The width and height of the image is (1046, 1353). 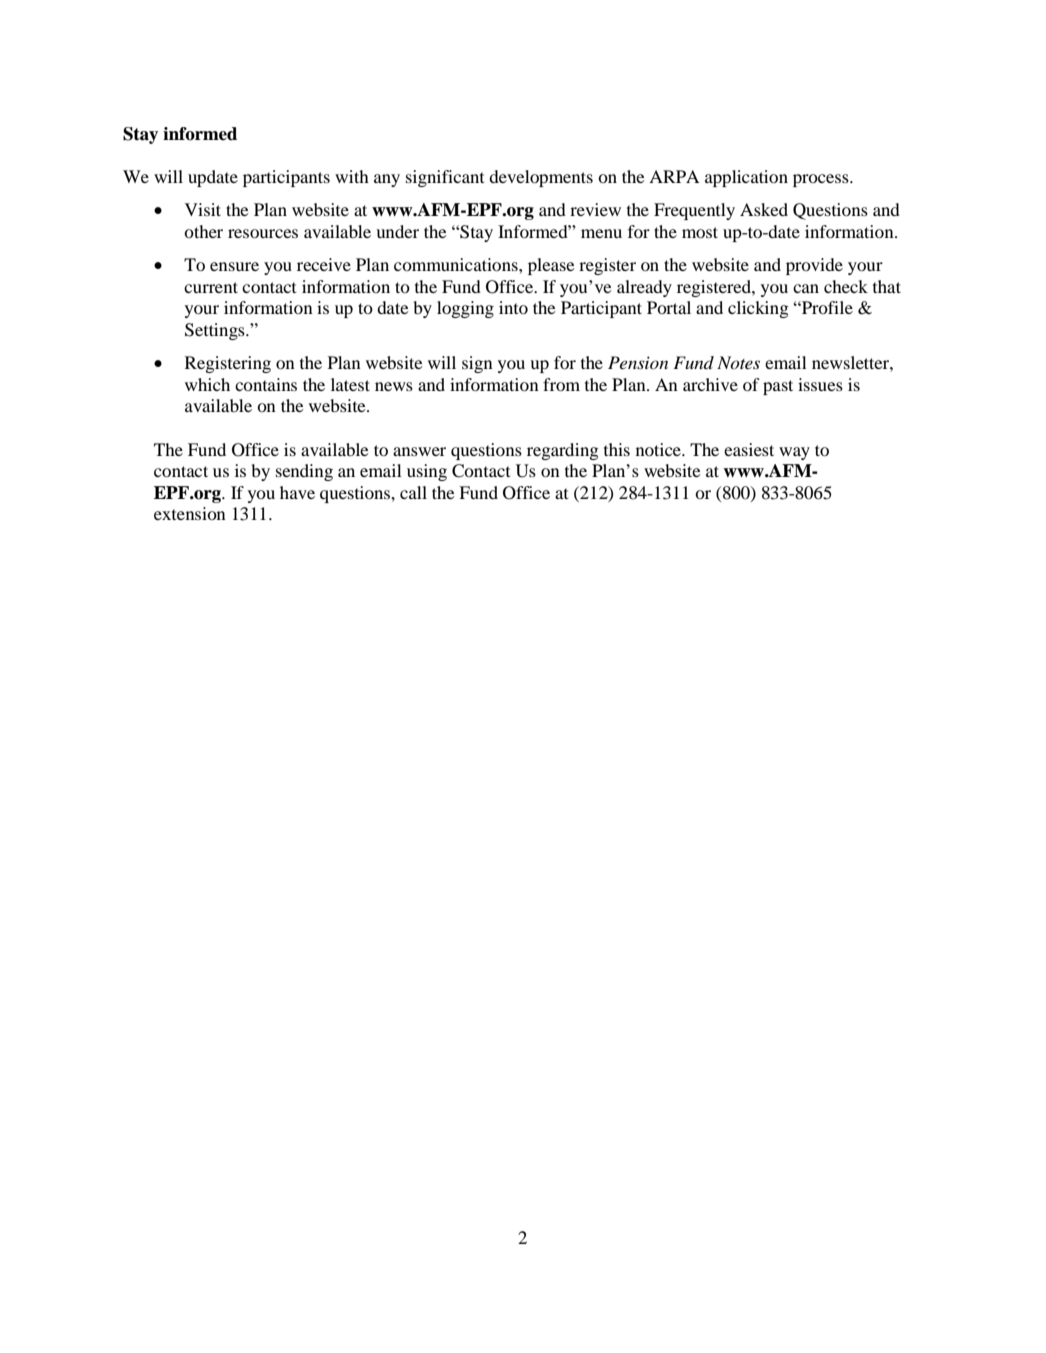 I want to click on Notes, so click(x=738, y=362).
